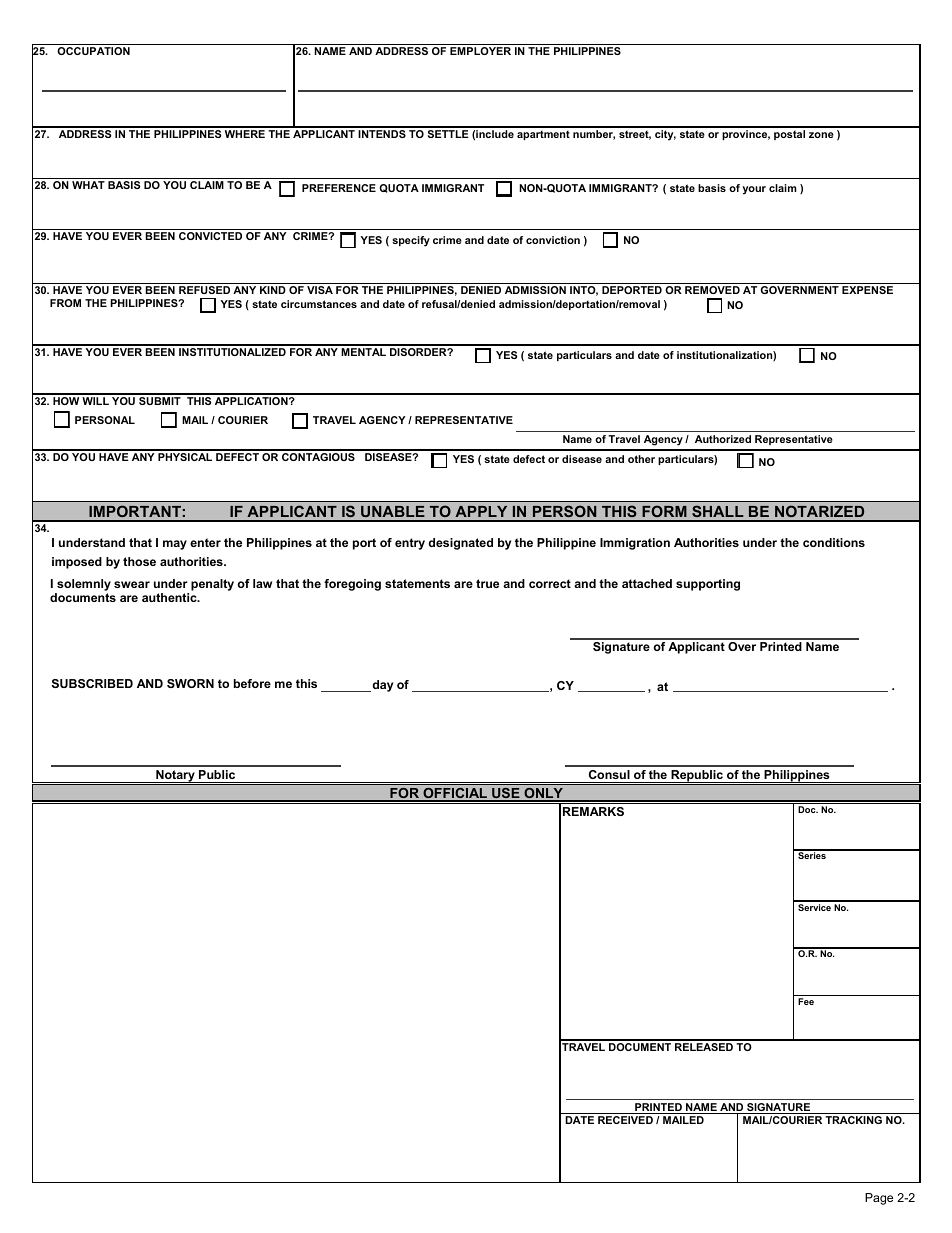 The image size is (952, 1233). I want to click on EMPLOYER, so click(480, 51).
